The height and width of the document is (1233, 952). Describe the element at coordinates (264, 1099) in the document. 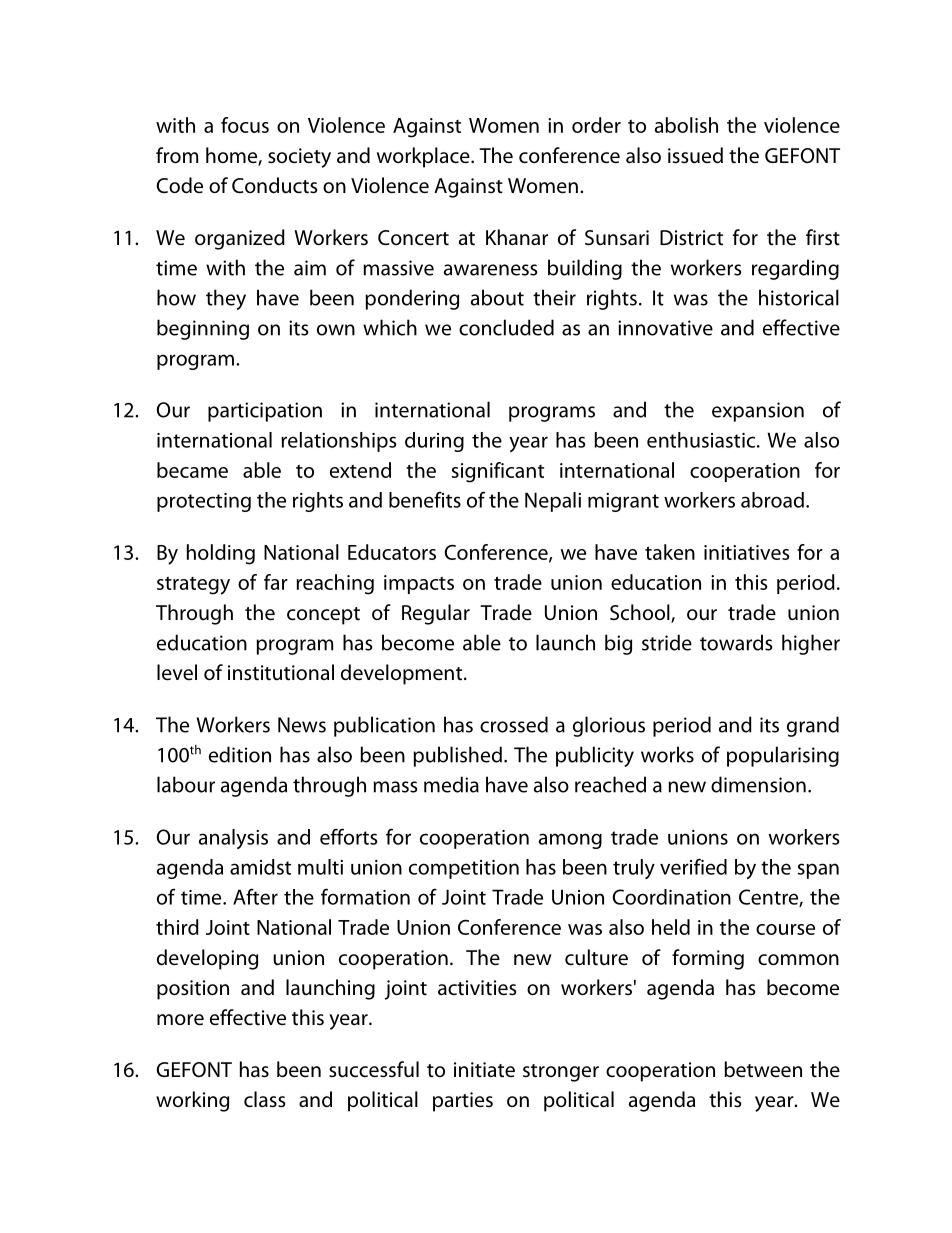

I see `class` at that location.
